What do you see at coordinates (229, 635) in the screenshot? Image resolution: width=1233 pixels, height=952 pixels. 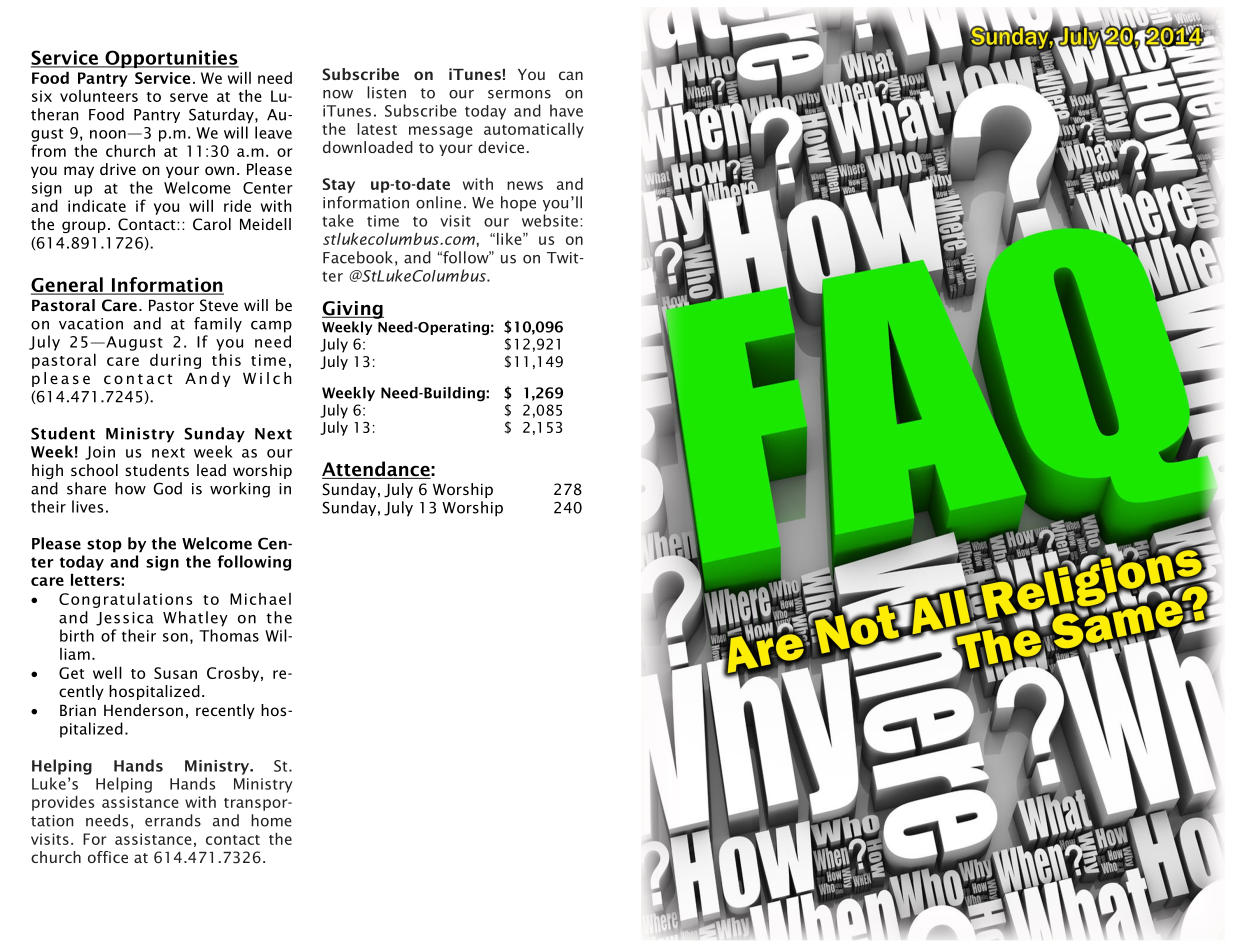 I see `Thomas` at bounding box center [229, 635].
